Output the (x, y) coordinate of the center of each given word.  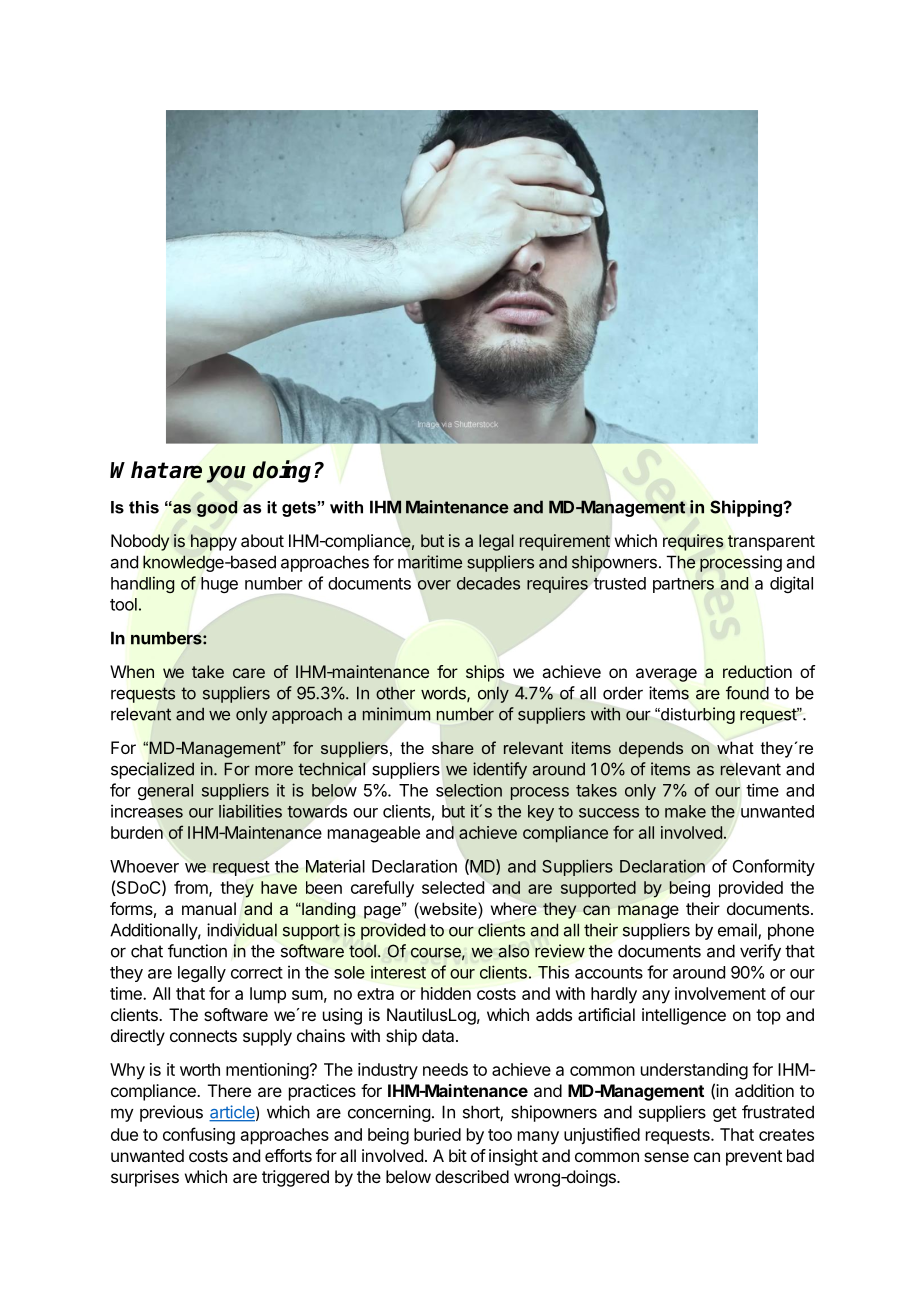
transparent (771, 543)
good (217, 509)
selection (469, 790)
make (685, 811)
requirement (565, 542)
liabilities (250, 811)
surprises (145, 1178)
